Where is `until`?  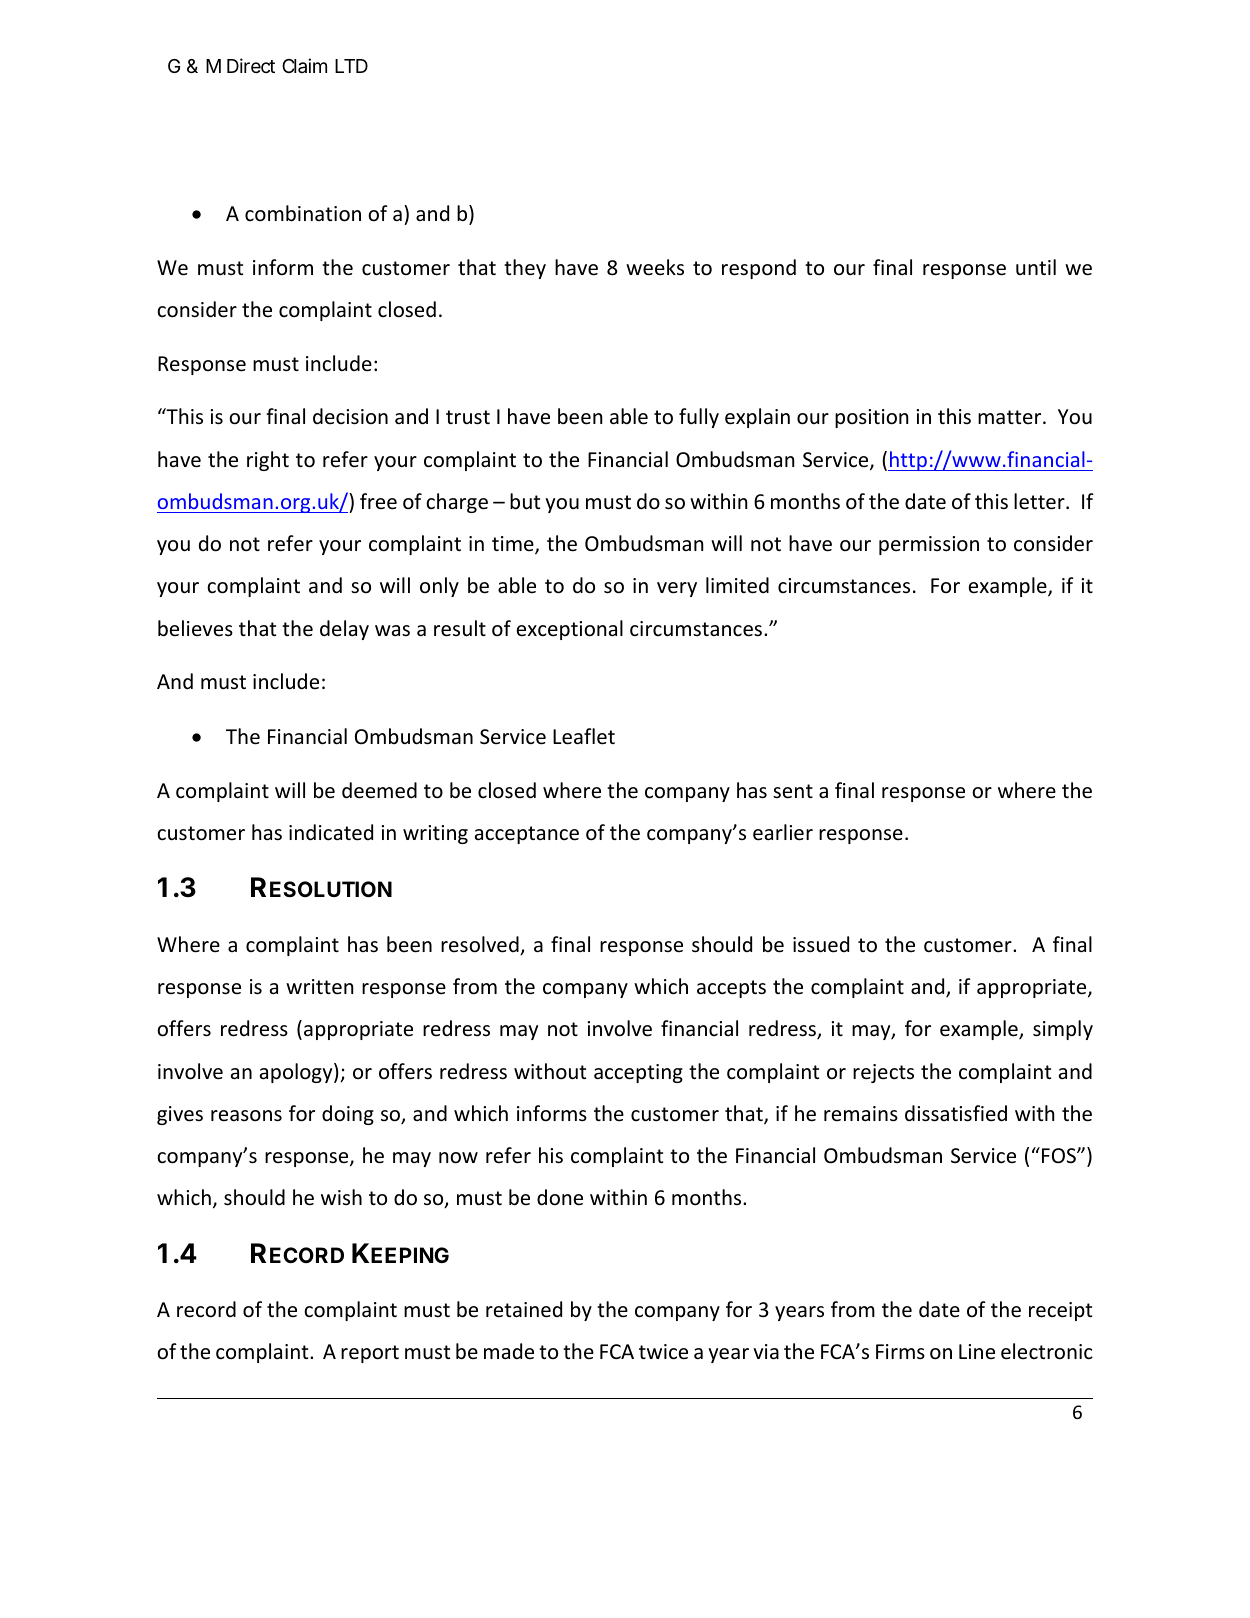 until is located at coordinates (1036, 267).
